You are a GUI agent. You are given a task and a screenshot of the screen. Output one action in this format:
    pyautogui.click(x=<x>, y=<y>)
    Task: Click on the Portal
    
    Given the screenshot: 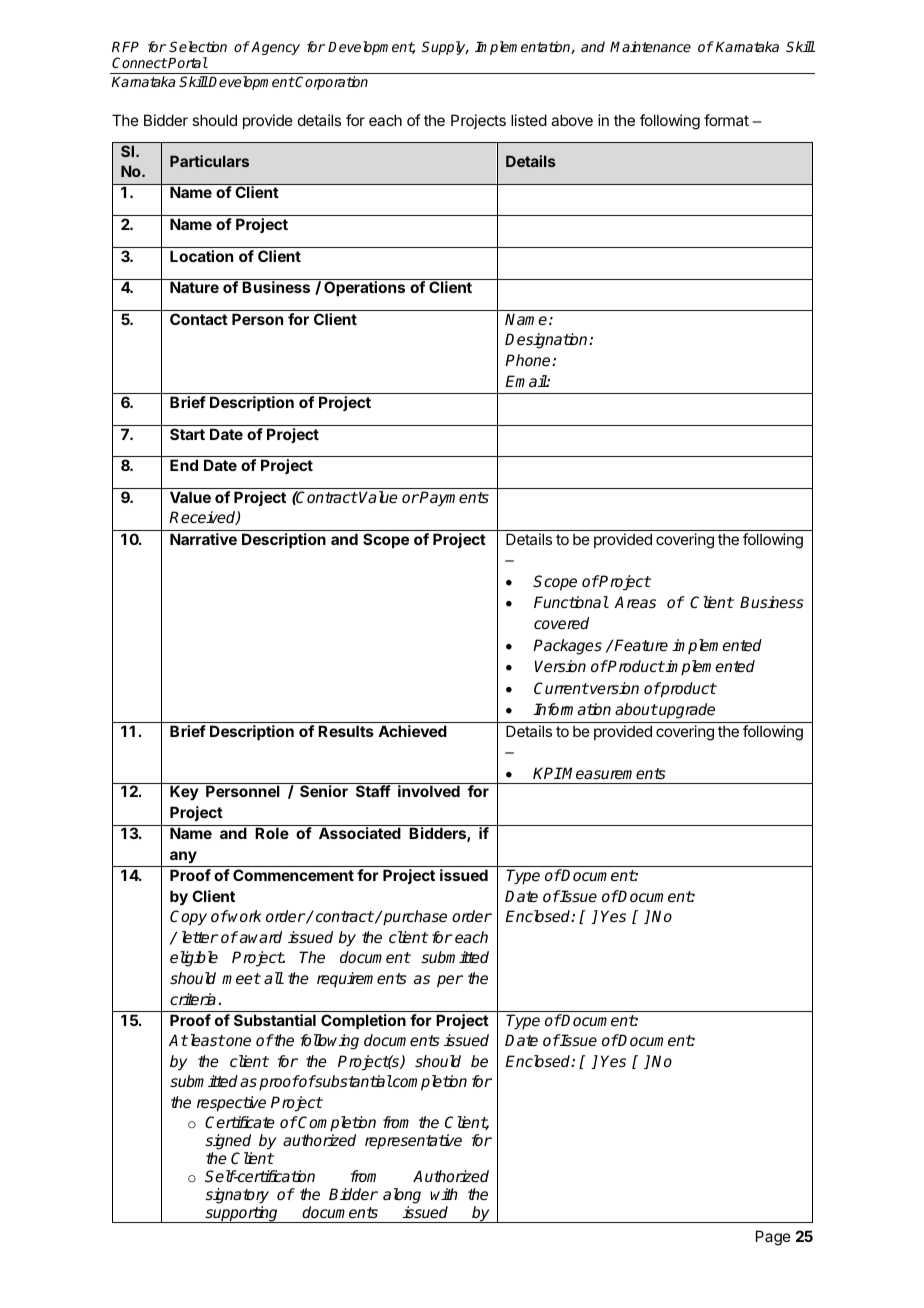 What is the action you would take?
    pyautogui.click(x=187, y=62)
